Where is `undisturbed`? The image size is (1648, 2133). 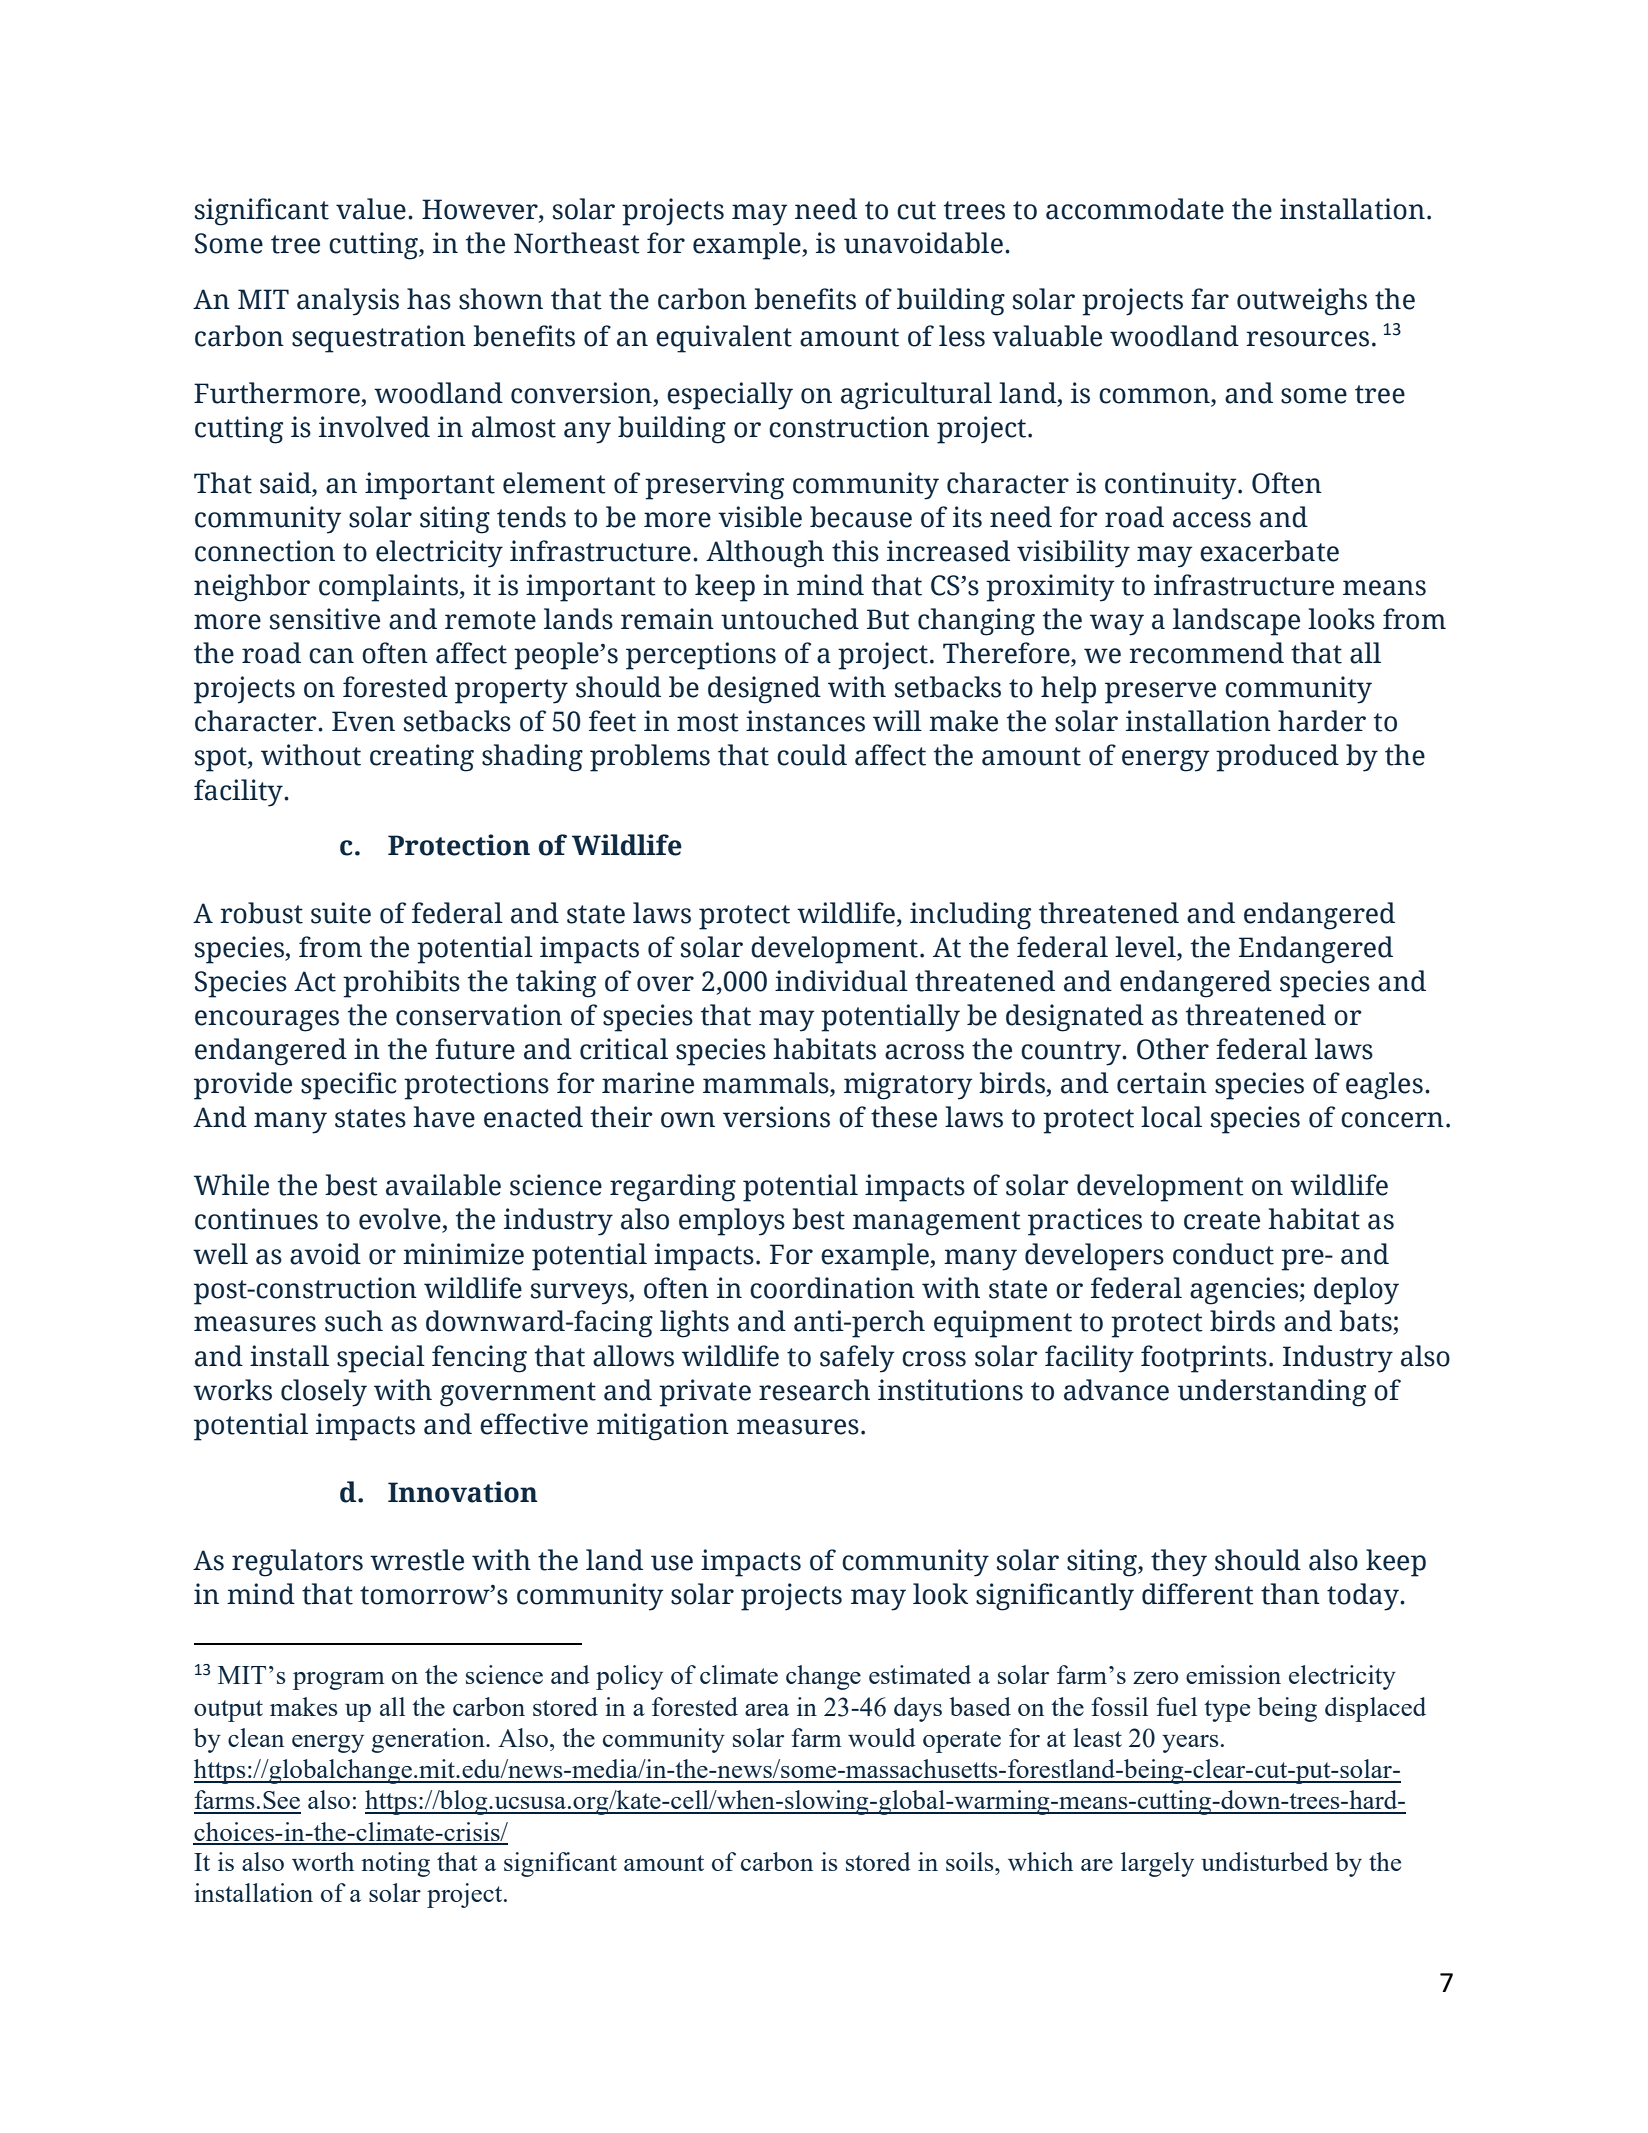
undisturbed is located at coordinates (1265, 1861).
